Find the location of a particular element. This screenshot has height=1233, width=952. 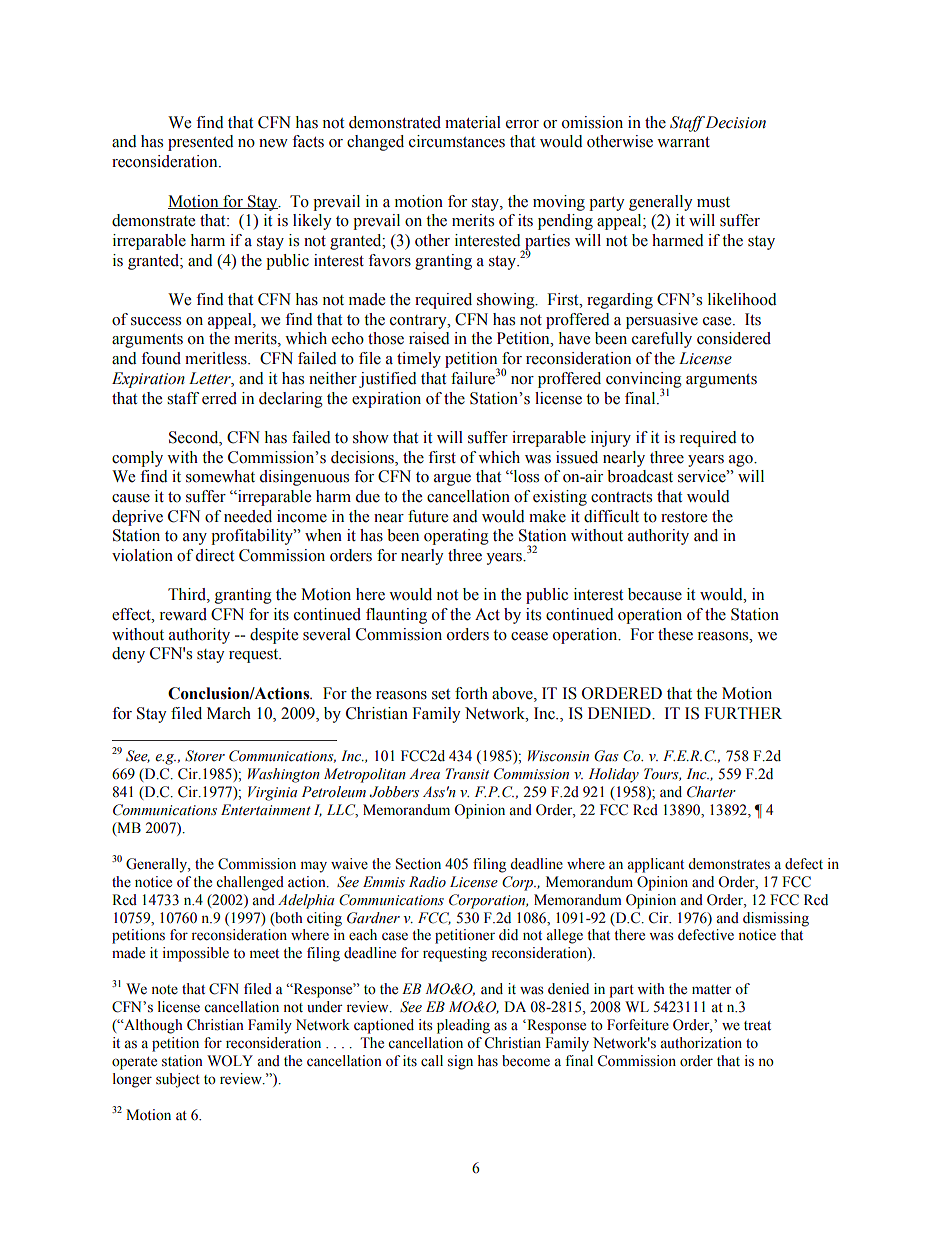

Charter is located at coordinates (711, 792).
